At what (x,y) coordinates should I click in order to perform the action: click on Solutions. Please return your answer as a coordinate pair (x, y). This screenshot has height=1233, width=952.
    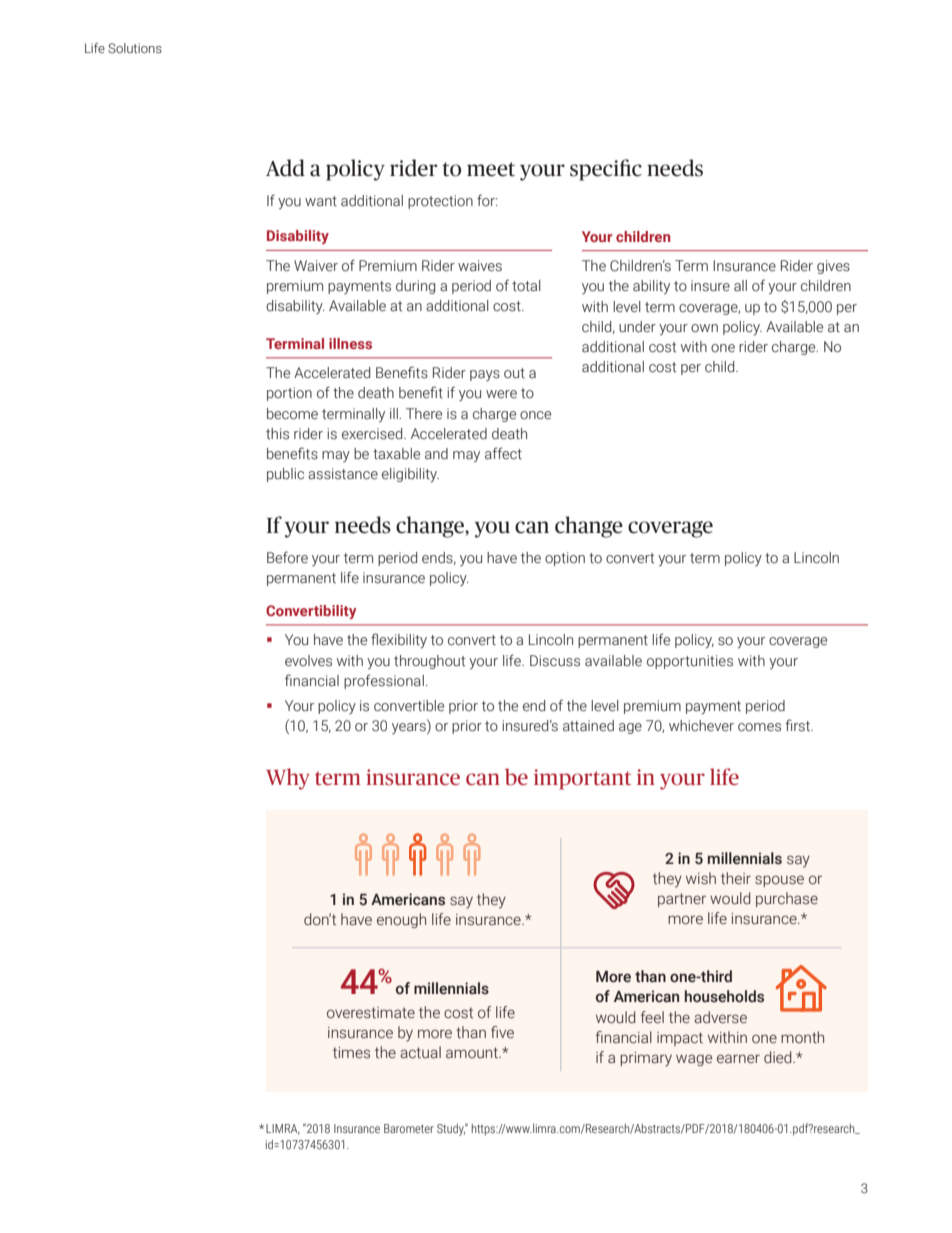
    Looking at the image, I should click on (135, 48).
